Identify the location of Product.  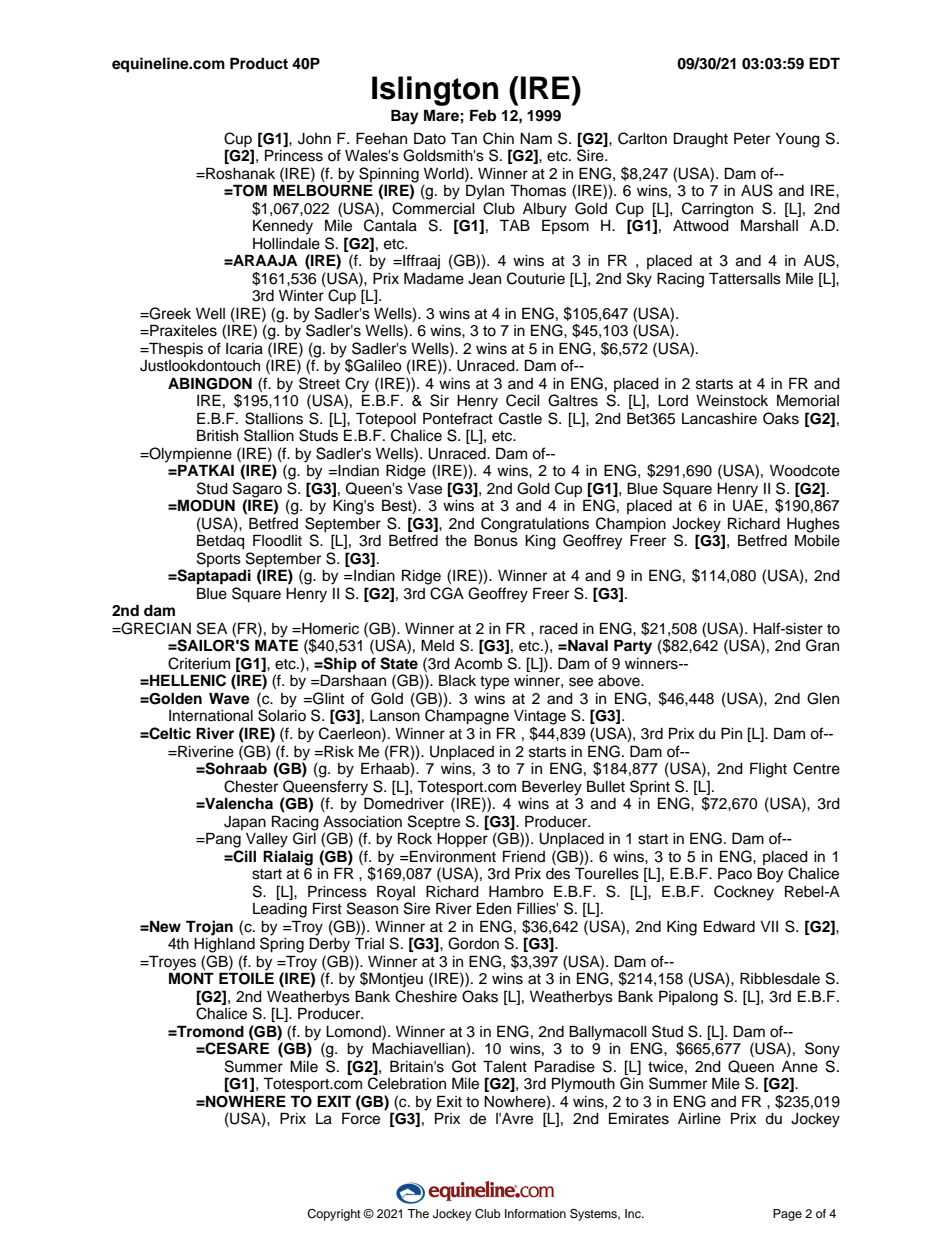
(259, 63).
